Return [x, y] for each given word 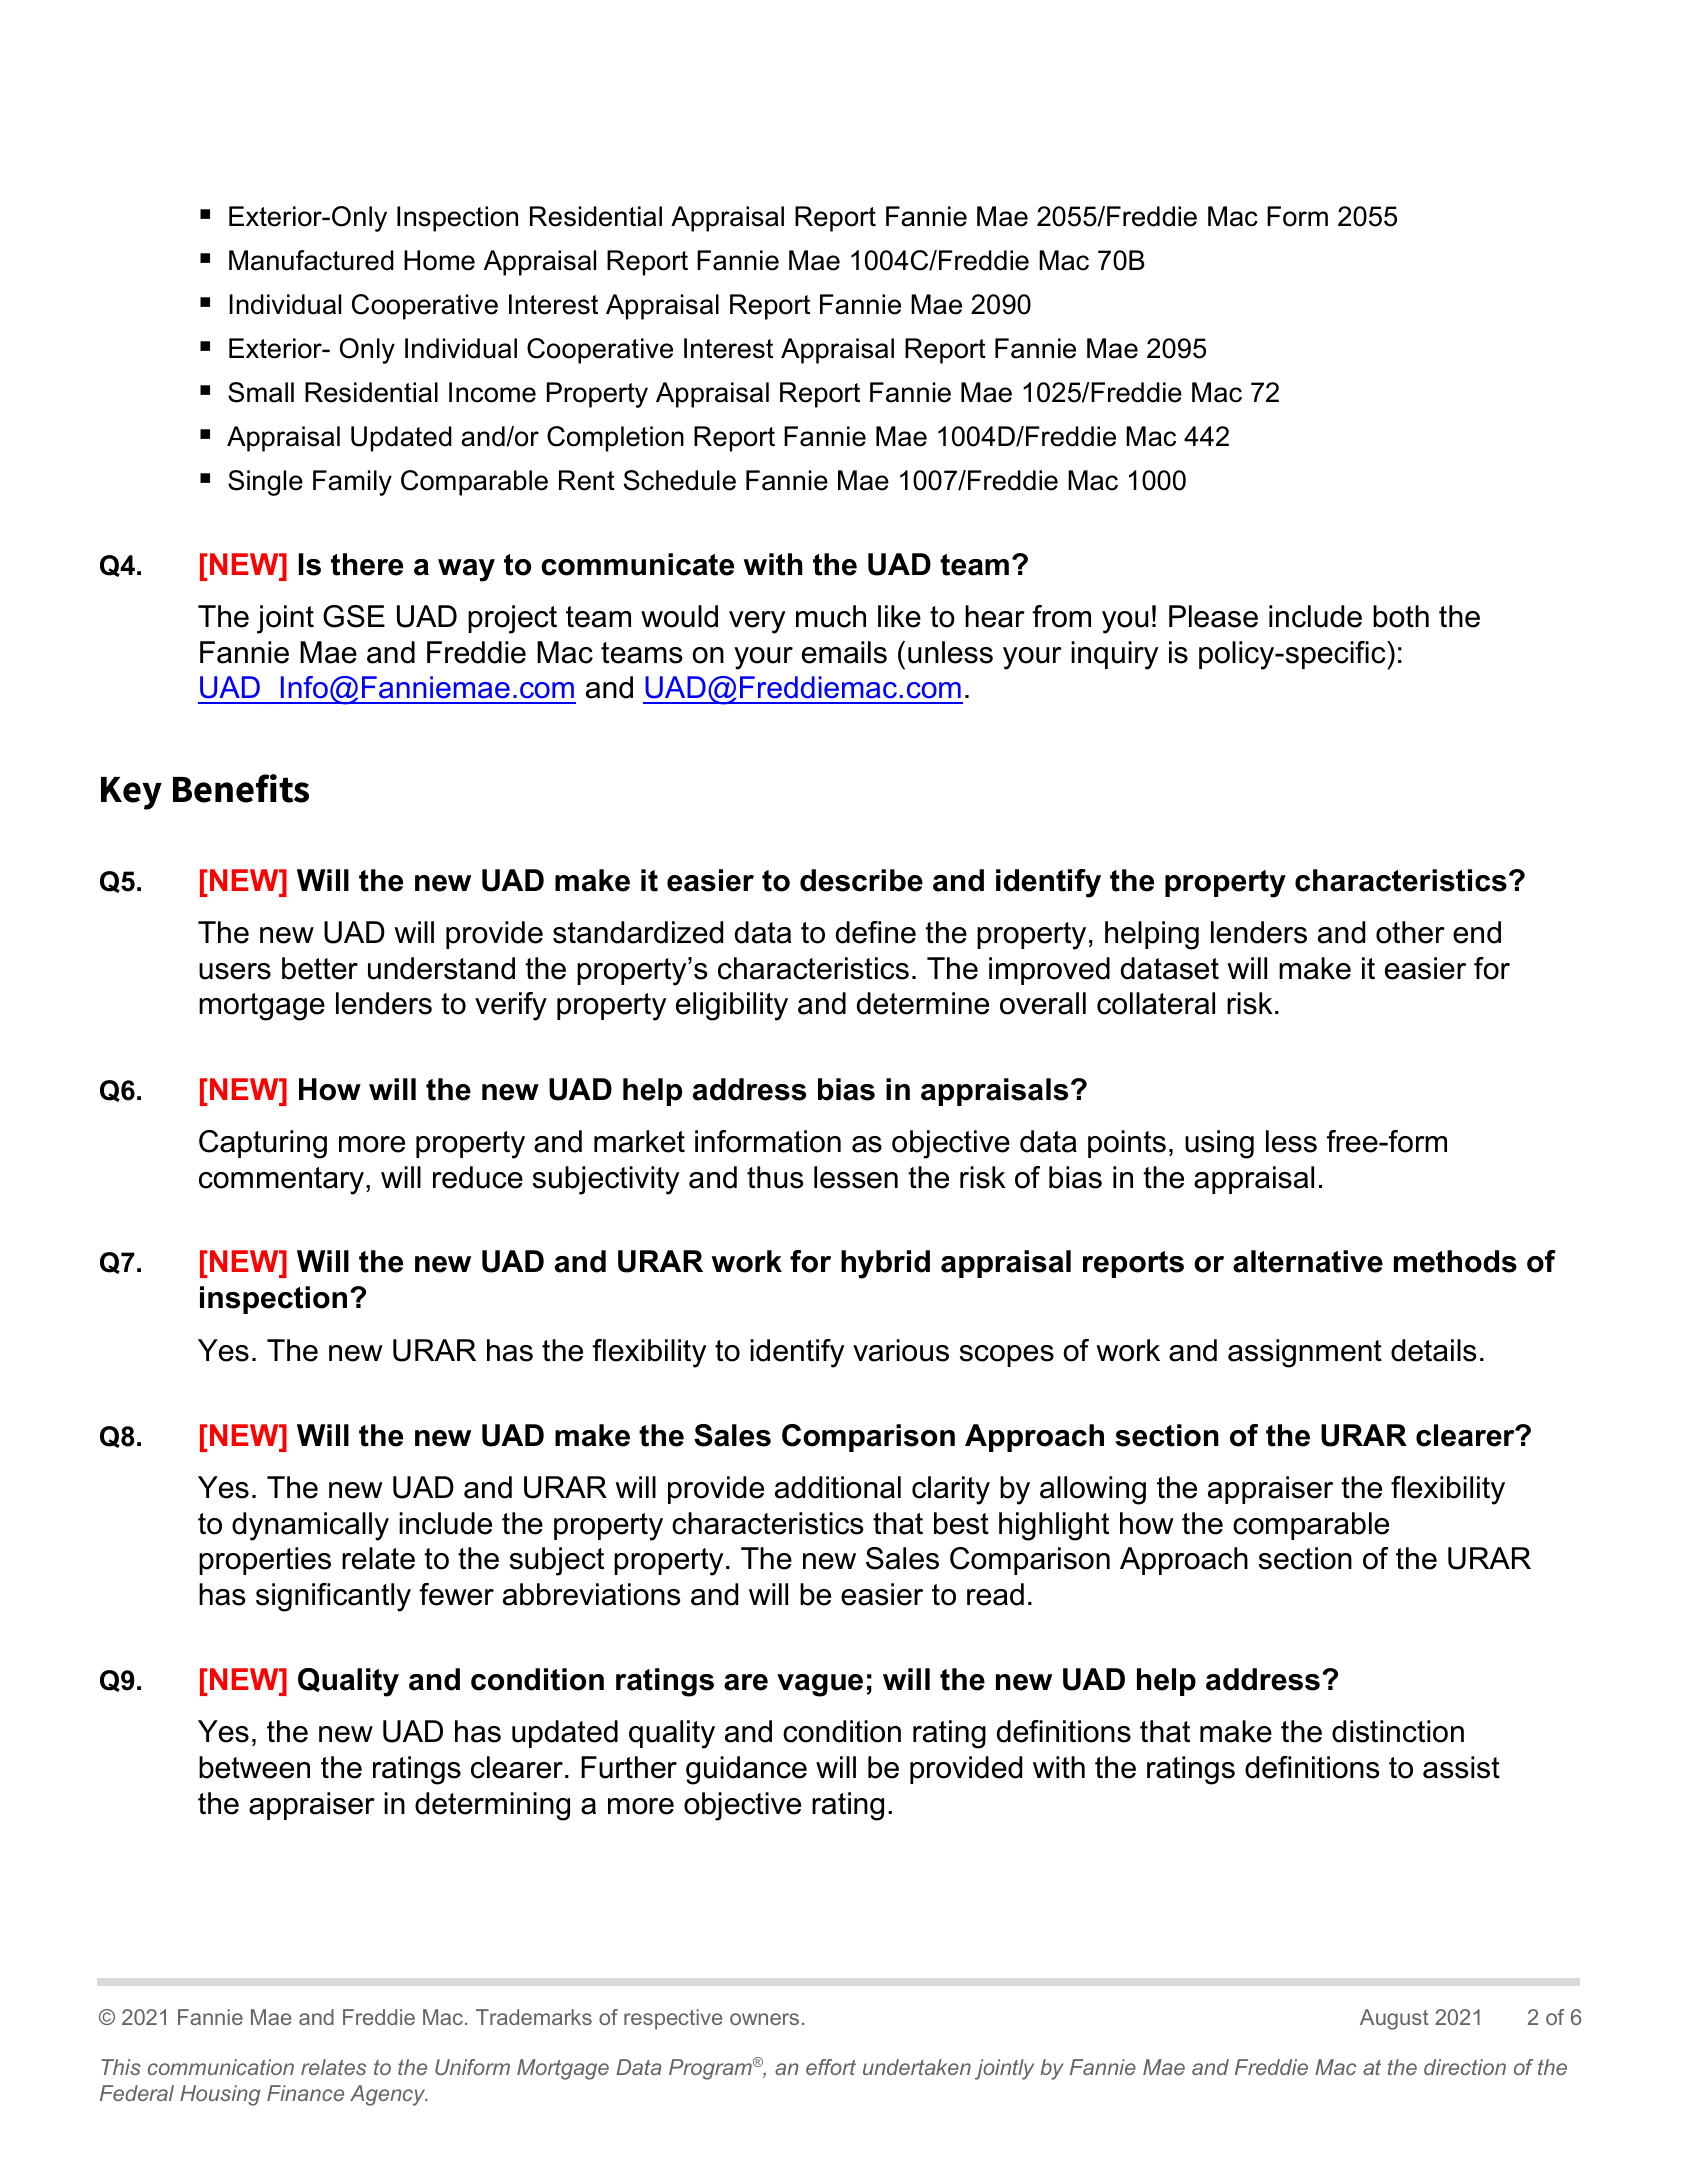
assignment [1305, 1353]
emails [844, 652]
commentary [281, 1181]
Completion [615, 439]
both [1401, 616]
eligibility [732, 1006]
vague [820, 1685]
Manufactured [311, 260]
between [254, 1767]
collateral [1156, 1003]
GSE [354, 616]
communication [221, 2067]
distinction [1398, 1731]
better [320, 968]
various [901, 1350]
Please [1213, 616]
